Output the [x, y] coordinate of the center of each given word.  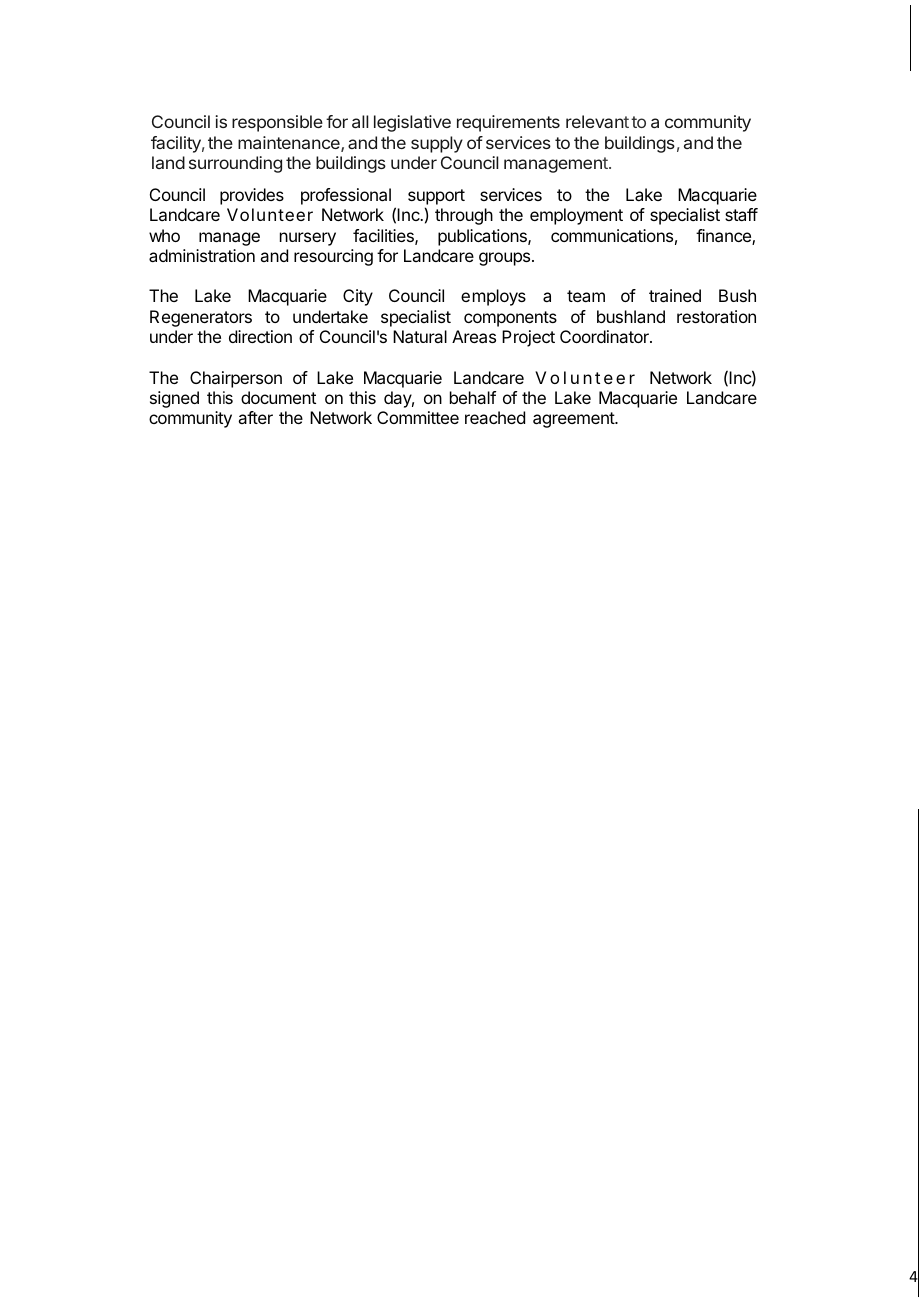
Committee [418, 417]
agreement [574, 420]
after [255, 417]
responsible [277, 123]
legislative [412, 123]
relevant [597, 121]
